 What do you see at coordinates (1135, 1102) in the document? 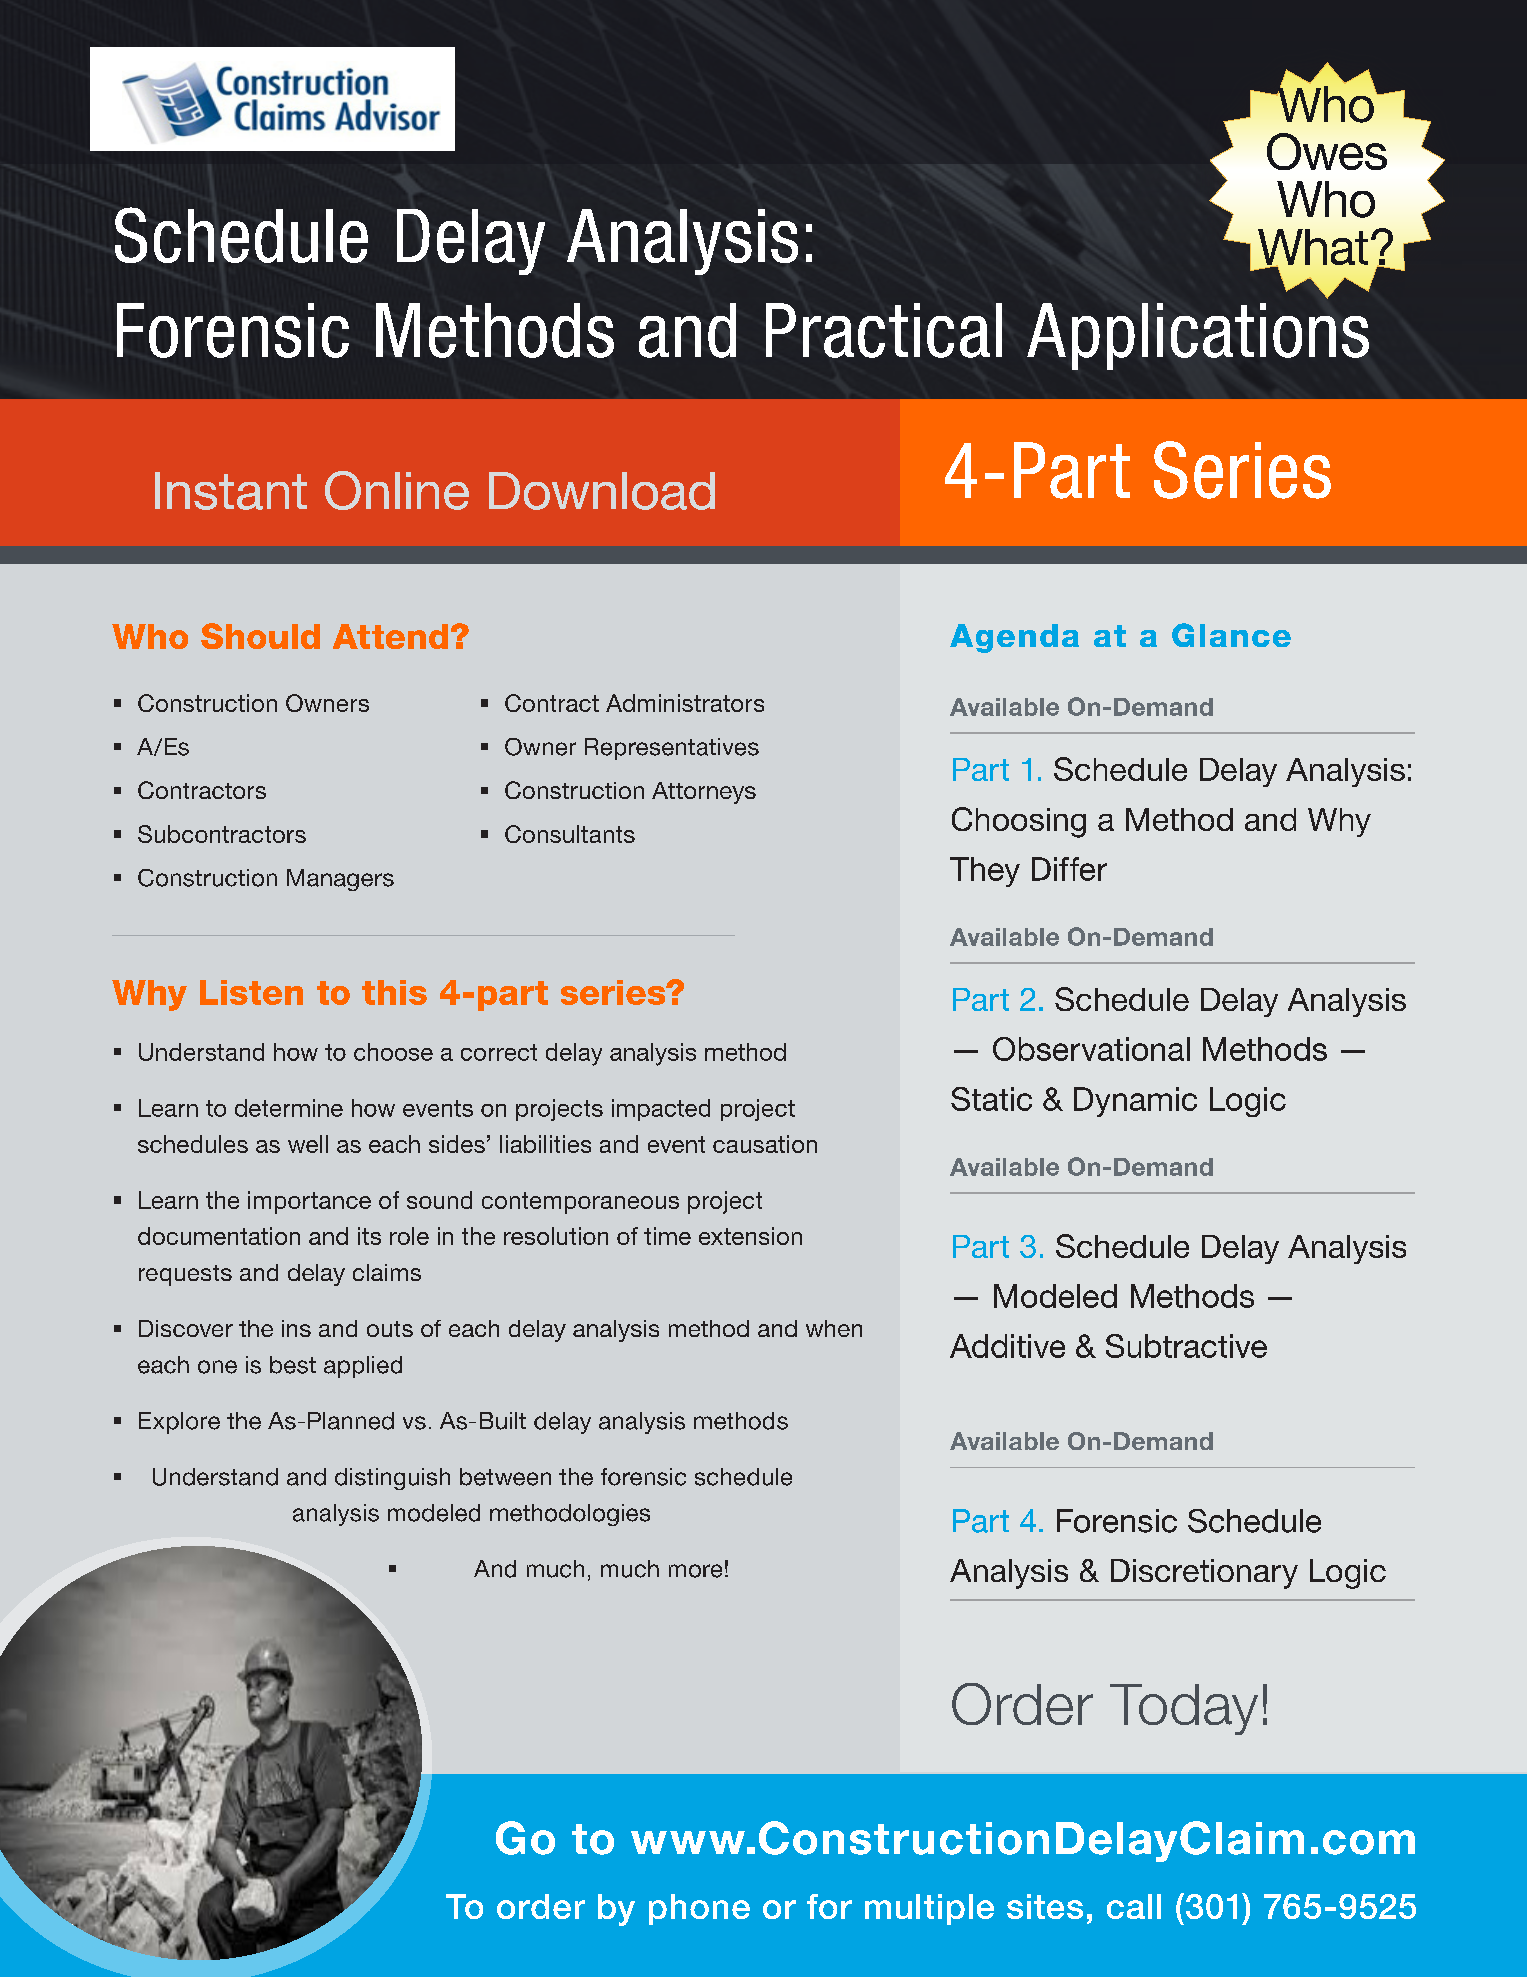
I see `Dynamic` at bounding box center [1135, 1102].
